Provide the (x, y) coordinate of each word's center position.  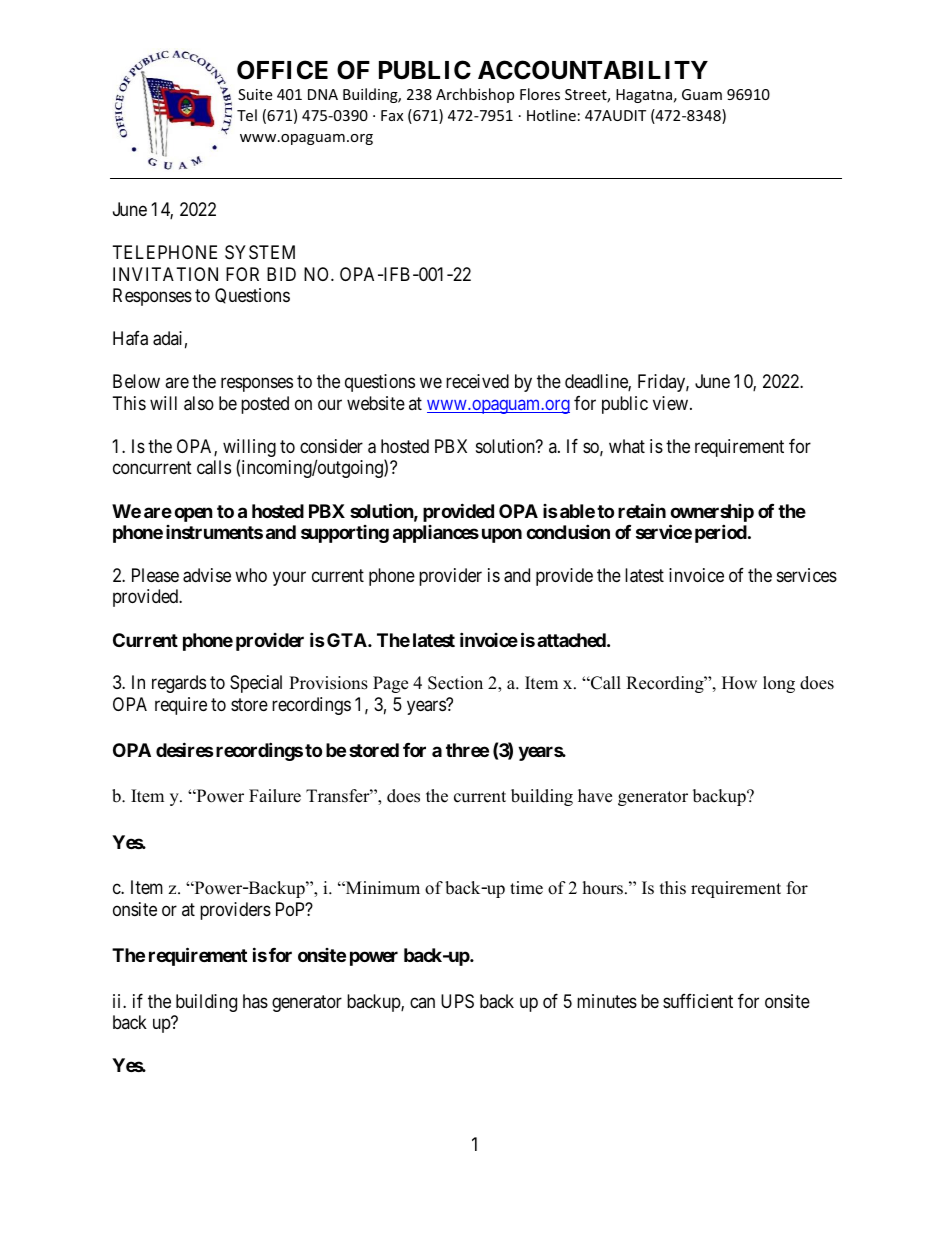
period (721, 533)
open (193, 514)
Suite (255, 94)
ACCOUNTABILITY (593, 70)
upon (502, 535)
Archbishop (475, 95)
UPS (457, 1001)
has (255, 1001)
